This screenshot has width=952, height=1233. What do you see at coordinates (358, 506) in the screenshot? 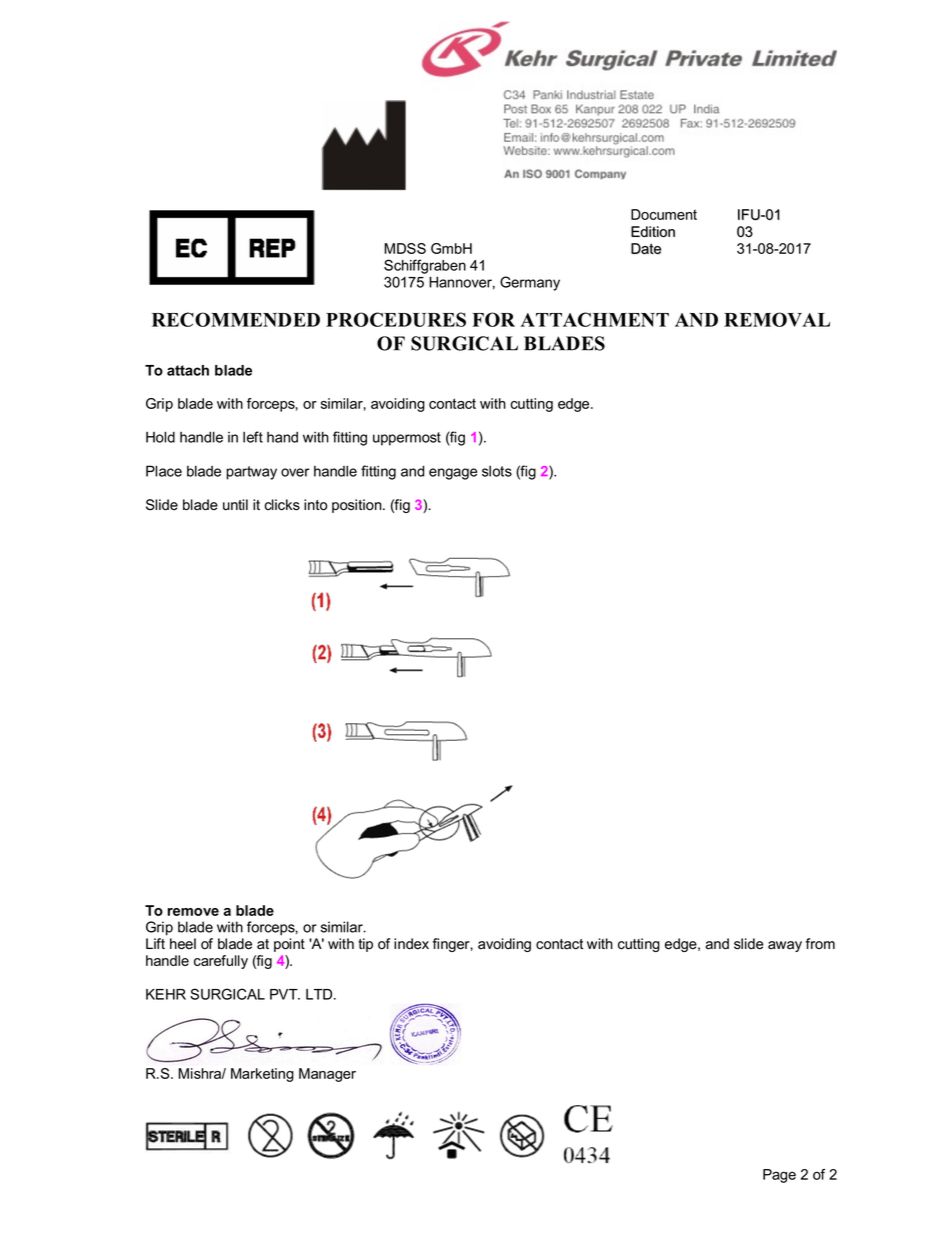
I see `position` at bounding box center [358, 506].
